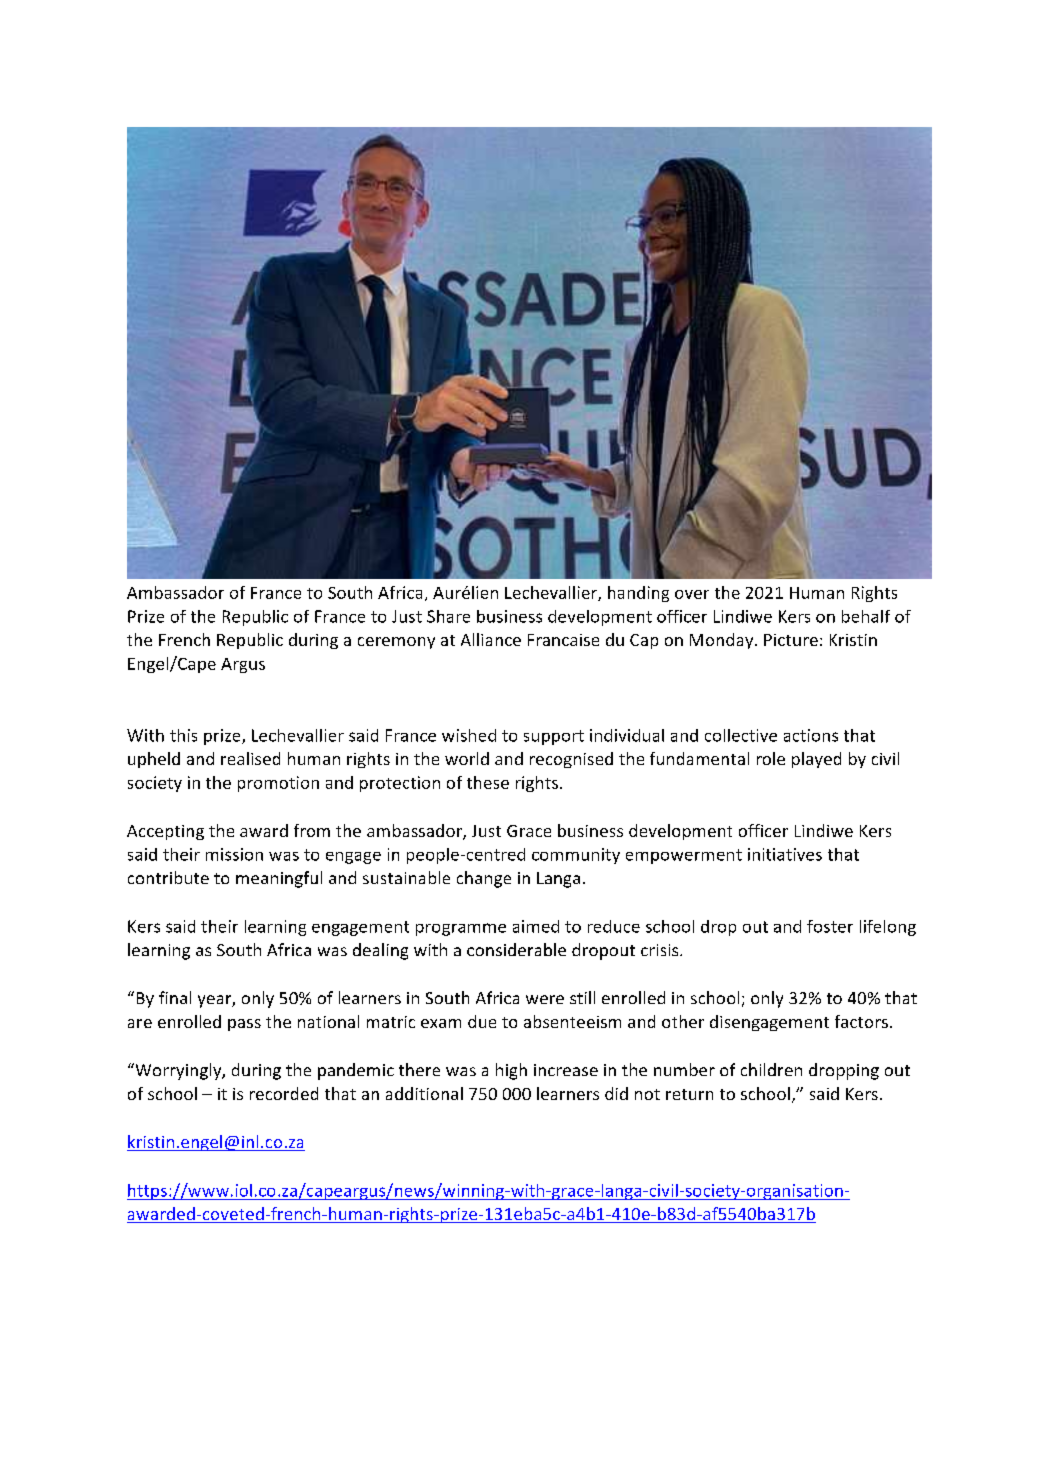 This document has height=1481, width=1048. What do you see at coordinates (511, 1071) in the document?
I see `high` at bounding box center [511, 1071].
